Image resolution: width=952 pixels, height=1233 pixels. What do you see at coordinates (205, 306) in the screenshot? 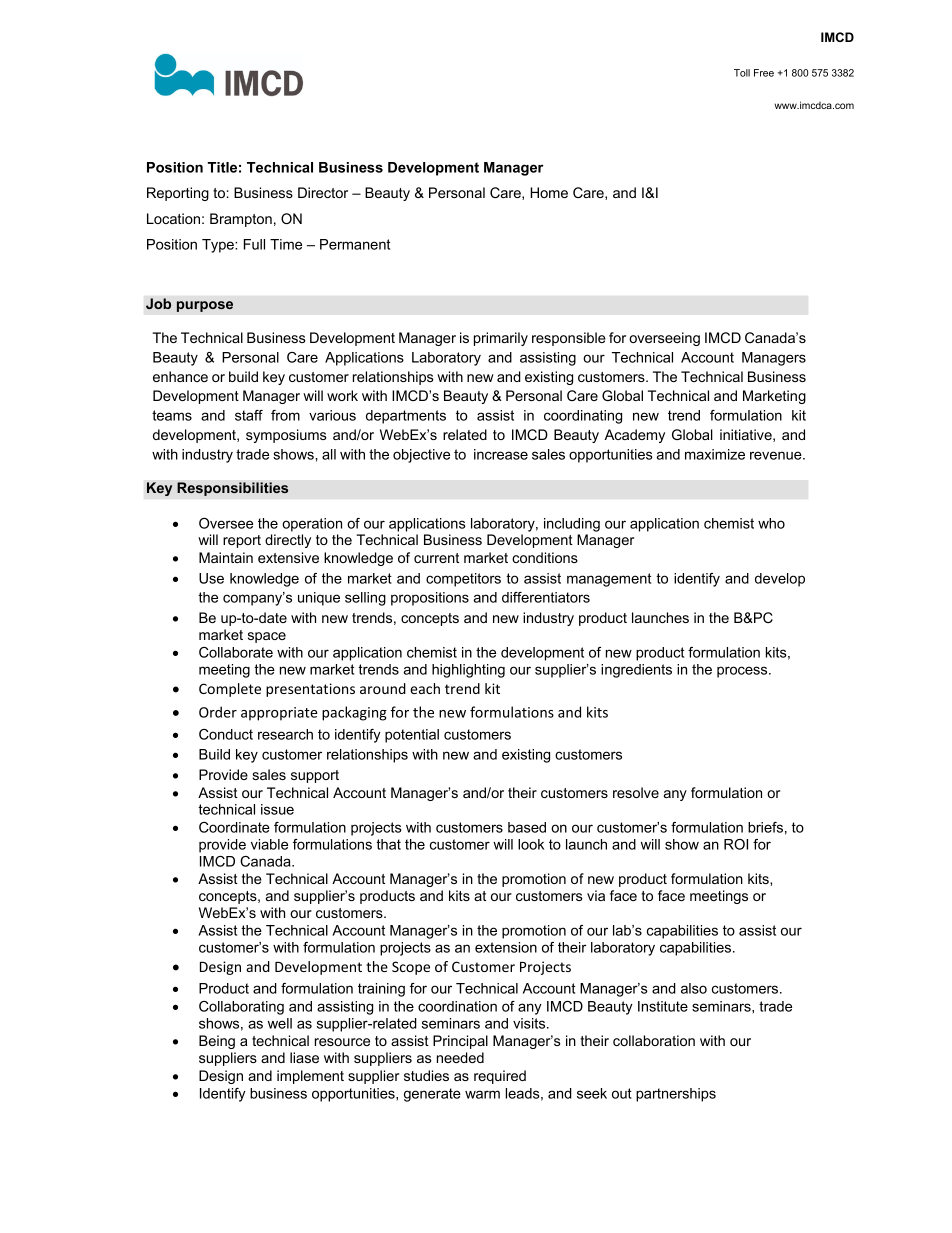
I see `purpose` at bounding box center [205, 306].
